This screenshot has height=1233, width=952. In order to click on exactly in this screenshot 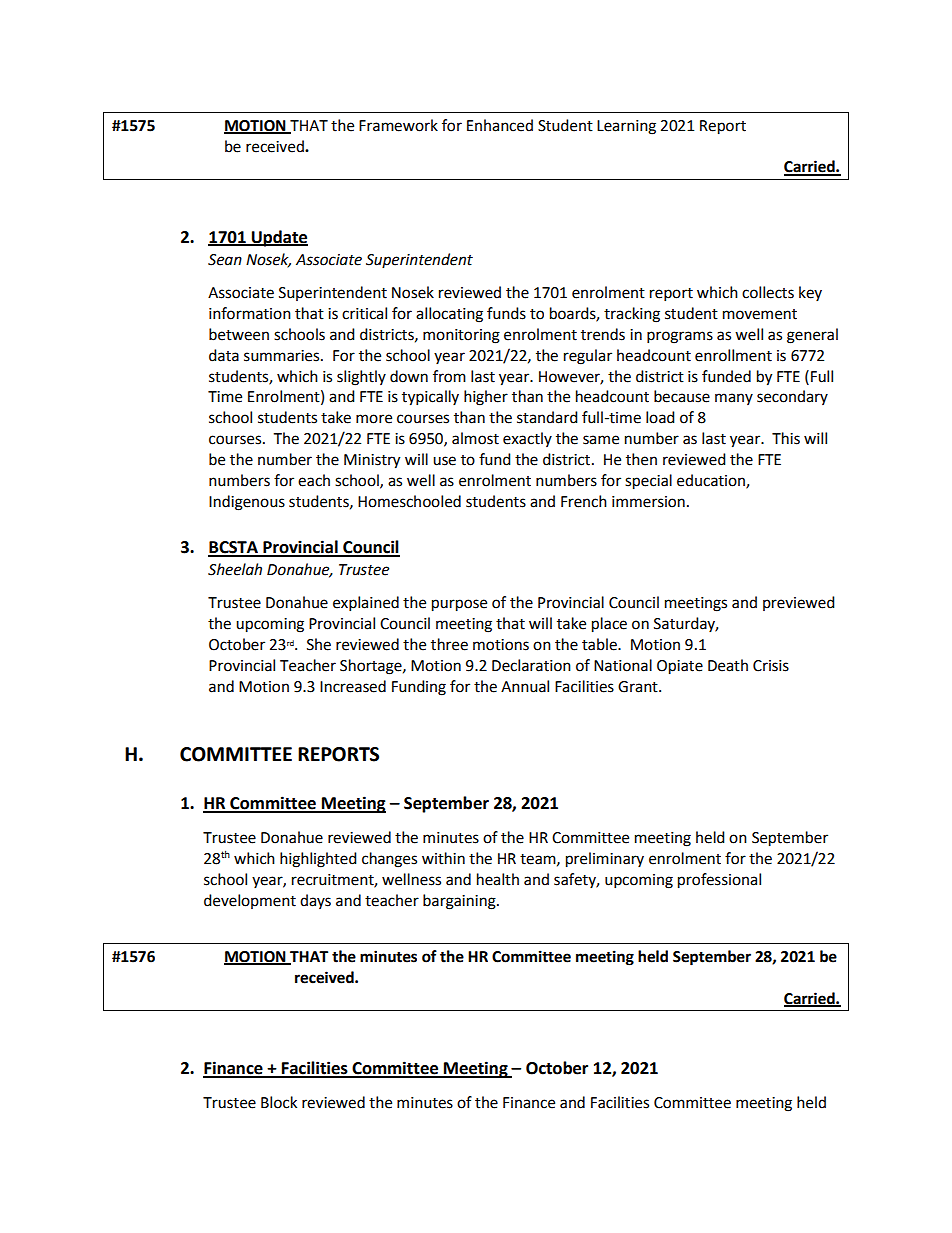, I will do `click(527, 439)`.
